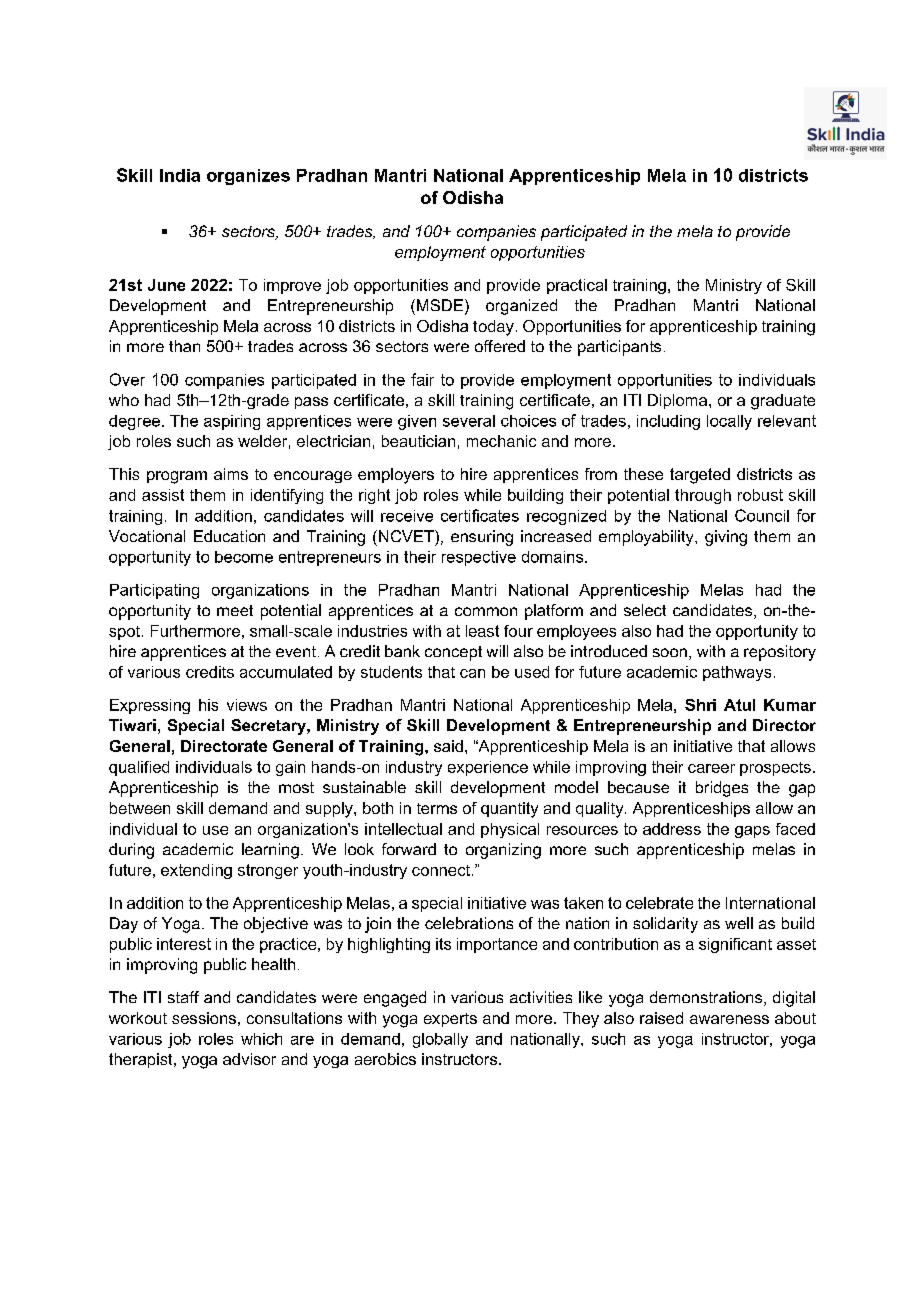 The image size is (924, 1308). I want to click on practical, so click(577, 286).
